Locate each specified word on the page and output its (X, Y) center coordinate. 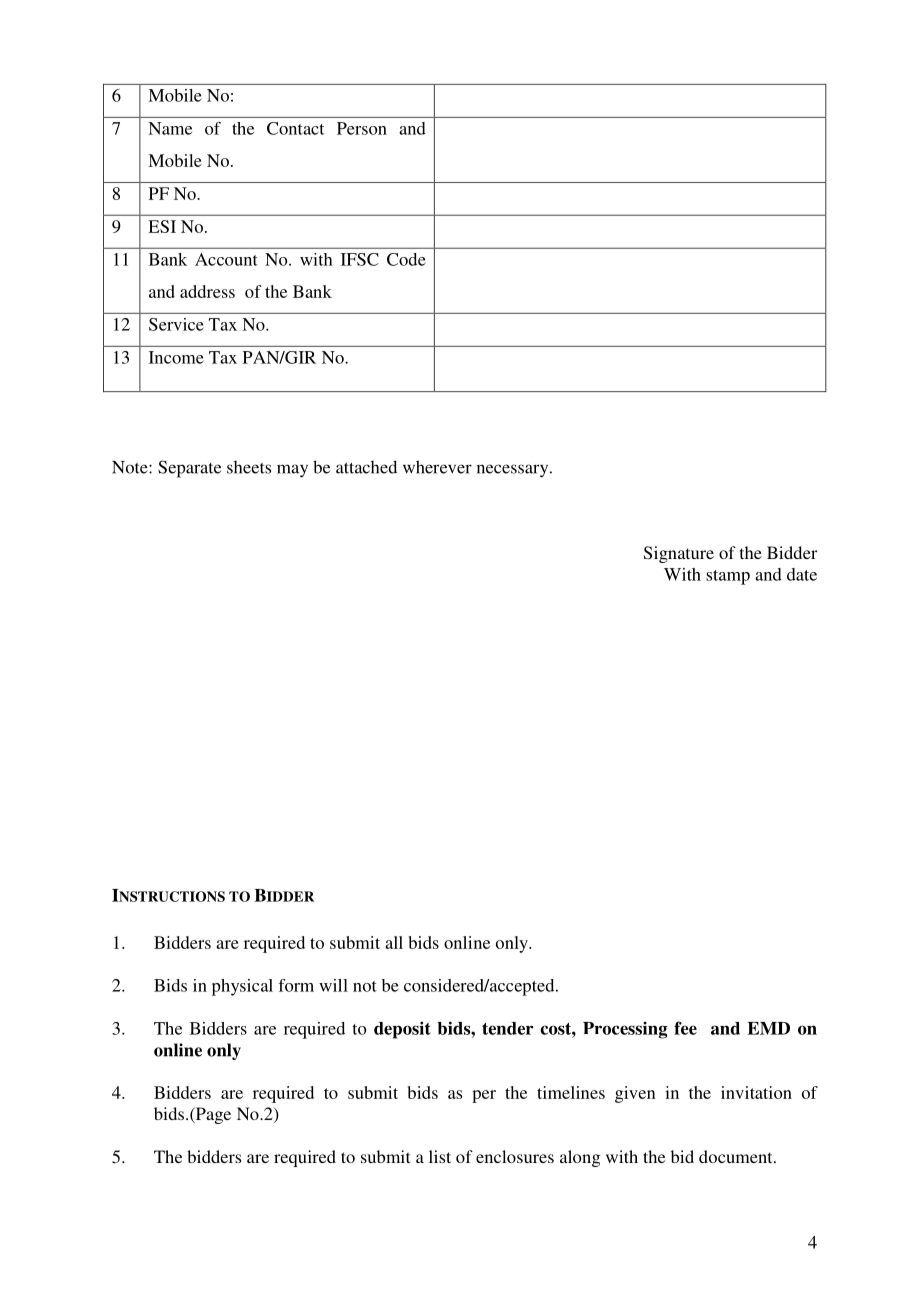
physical (242, 987)
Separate (189, 469)
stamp (728, 577)
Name (170, 128)
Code (406, 259)
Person (362, 128)
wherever (437, 467)
